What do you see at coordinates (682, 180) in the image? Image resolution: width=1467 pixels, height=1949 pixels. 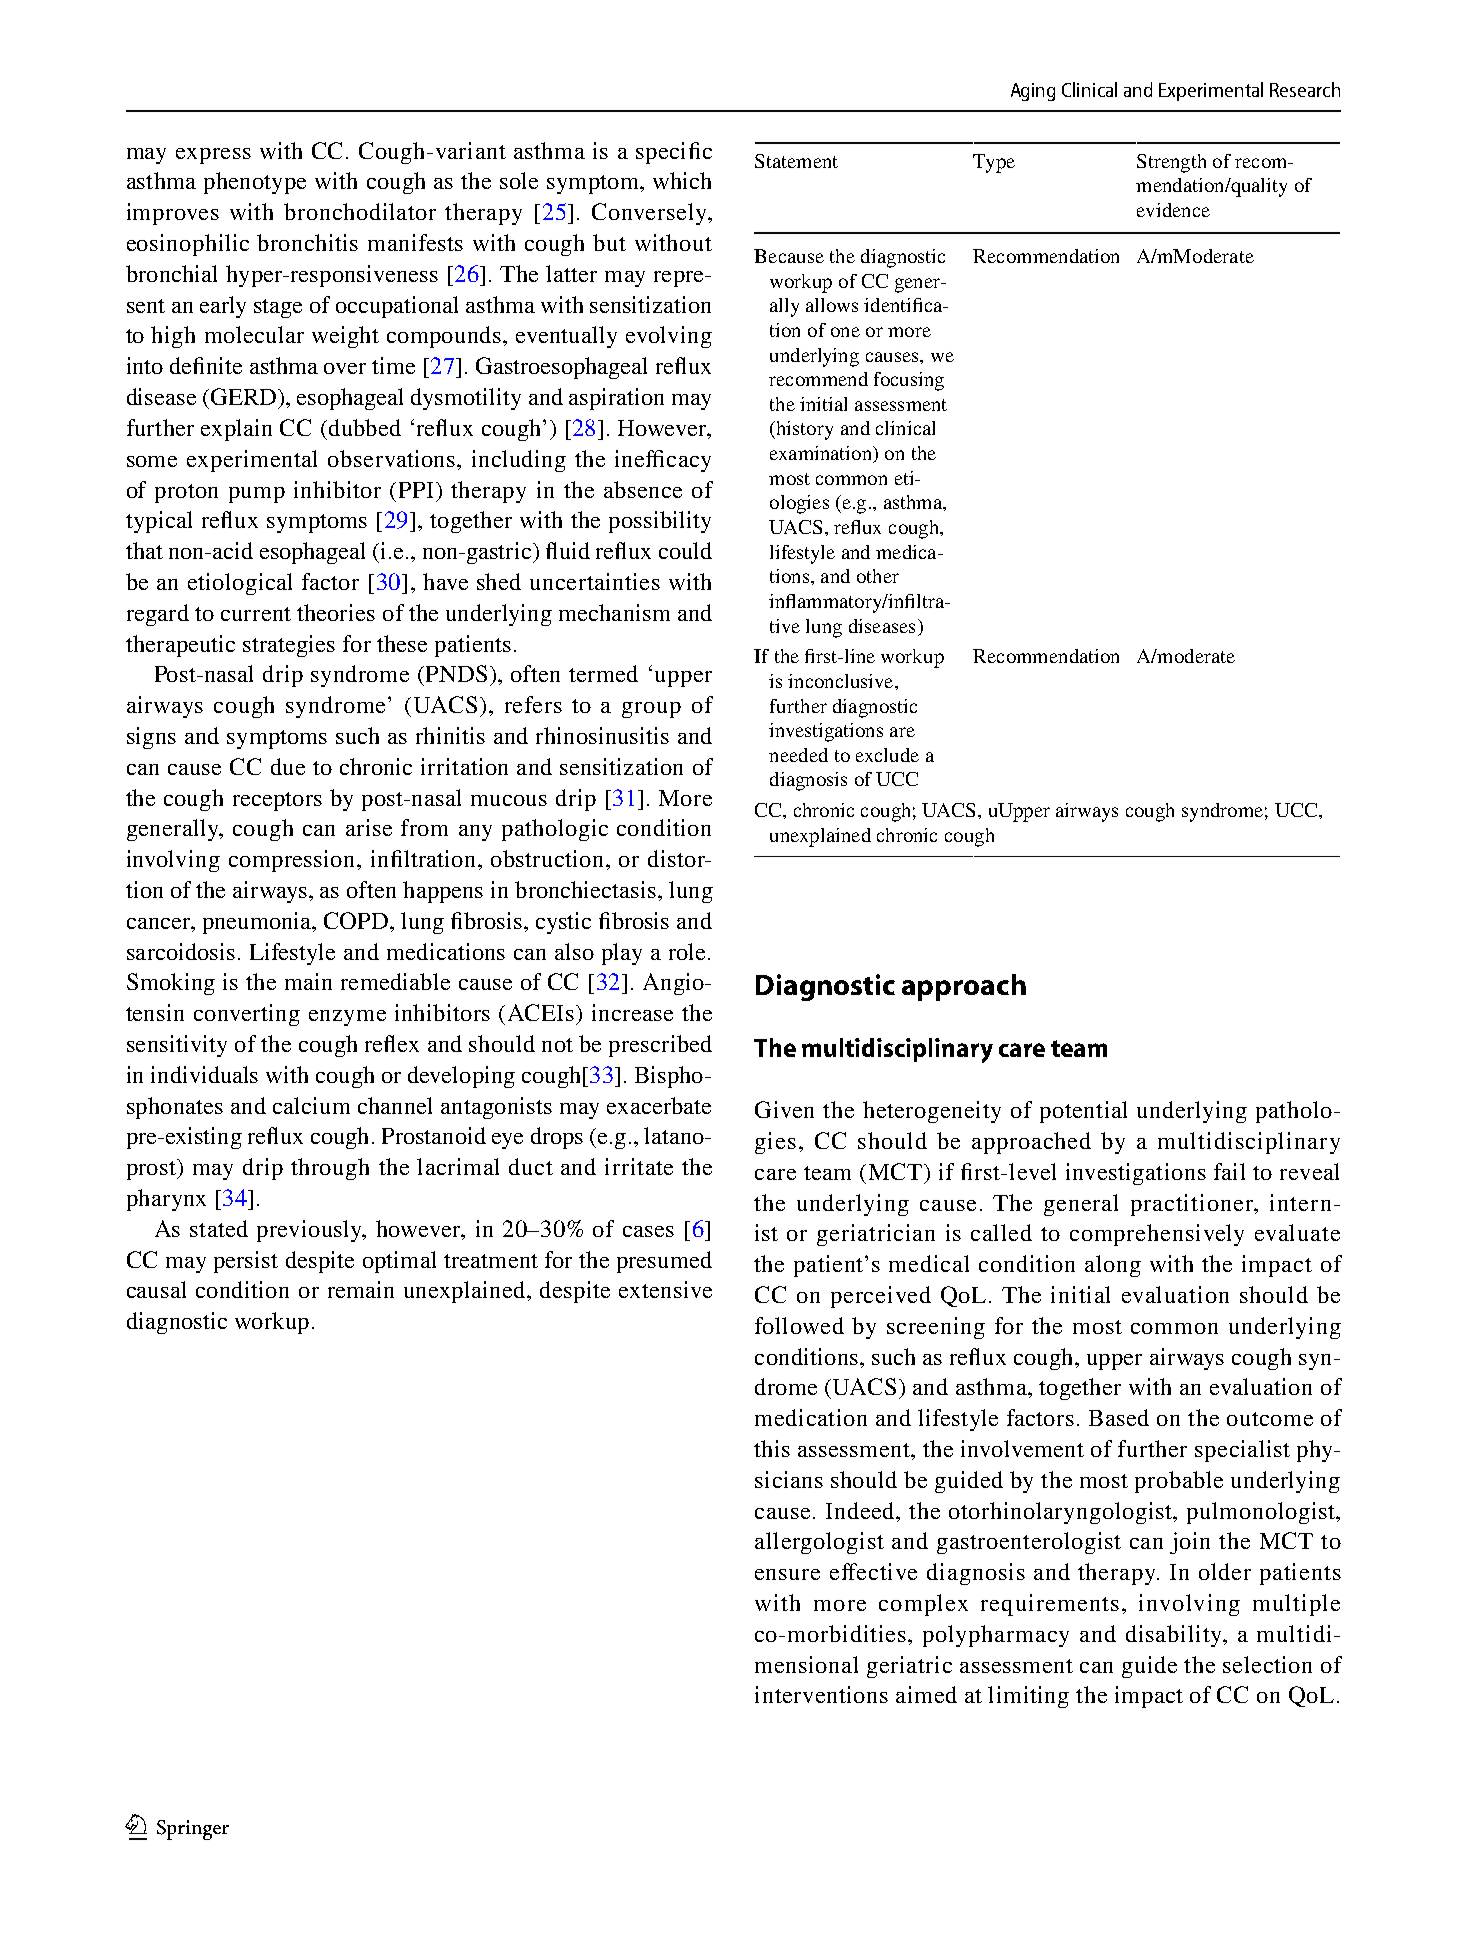 I see `which` at bounding box center [682, 180].
